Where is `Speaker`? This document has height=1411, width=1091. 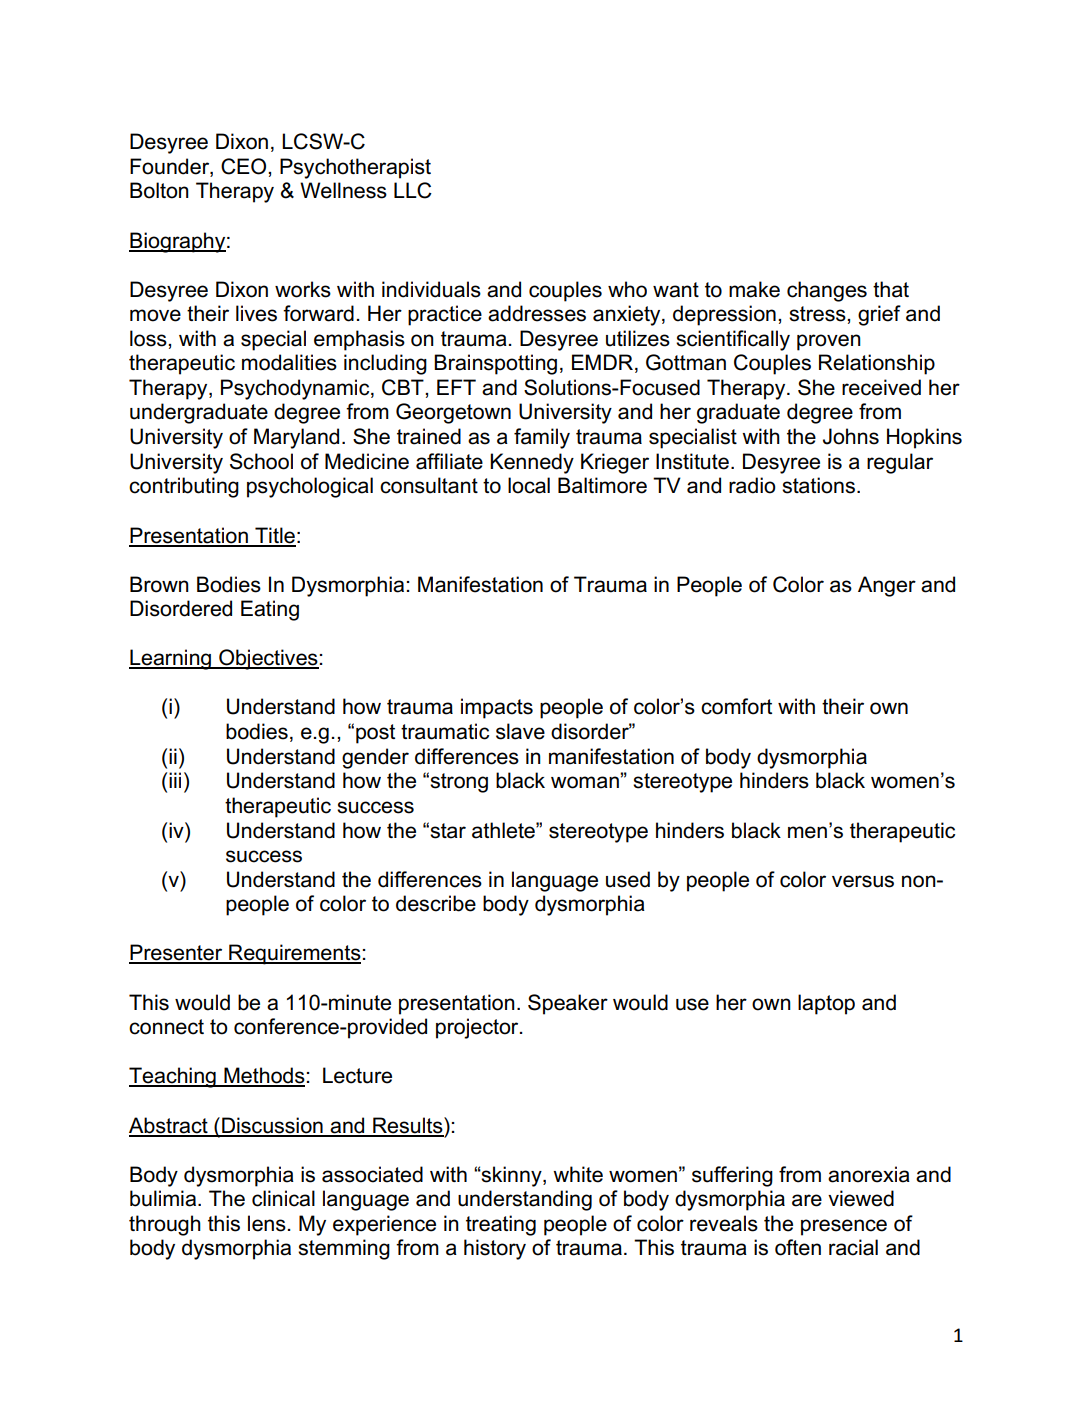
Speaker is located at coordinates (568, 1004).
